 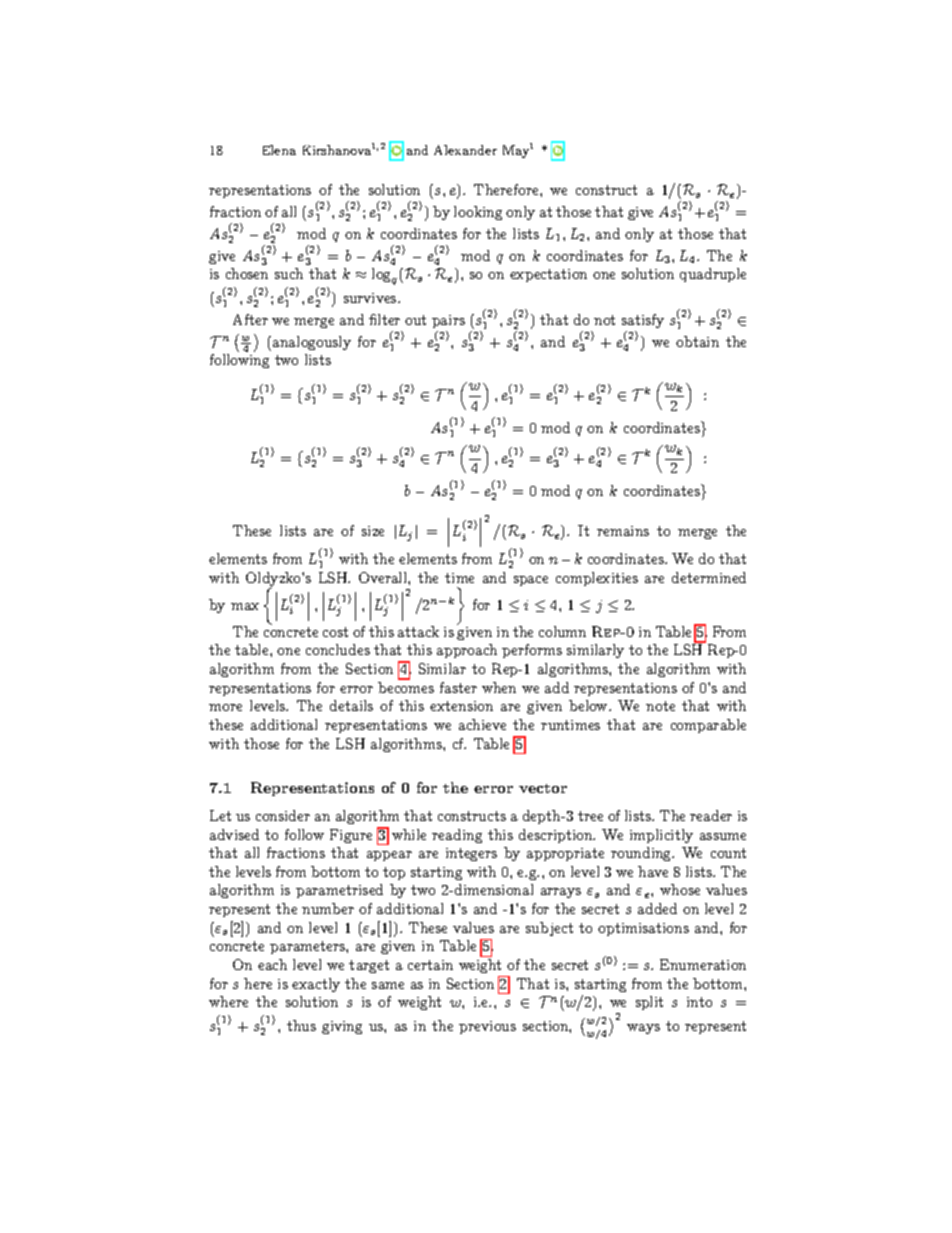 What do you see at coordinates (649, 1003) in the page?
I see `split` at bounding box center [649, 1003].
